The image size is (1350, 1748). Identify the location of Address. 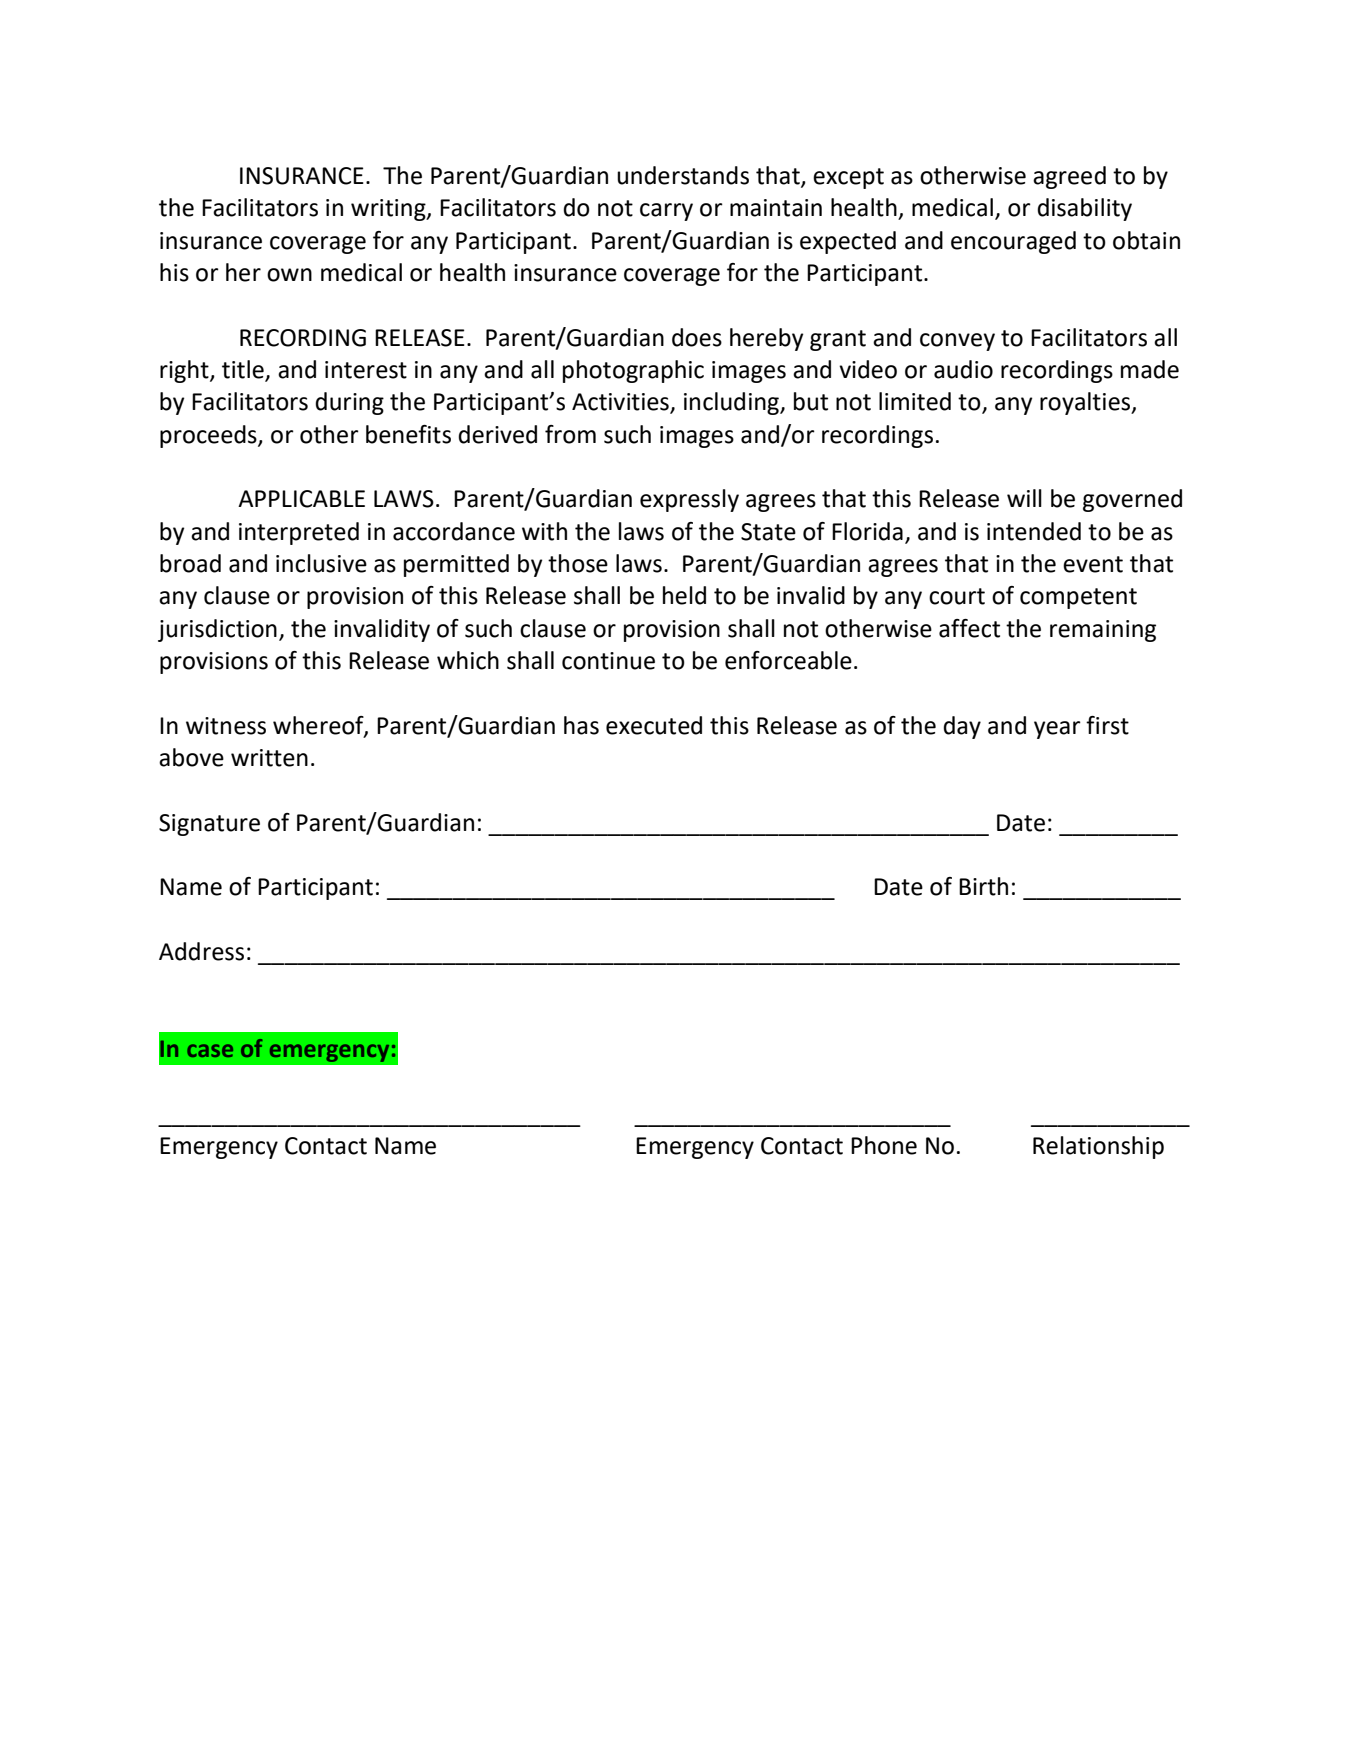
(201, 951).
